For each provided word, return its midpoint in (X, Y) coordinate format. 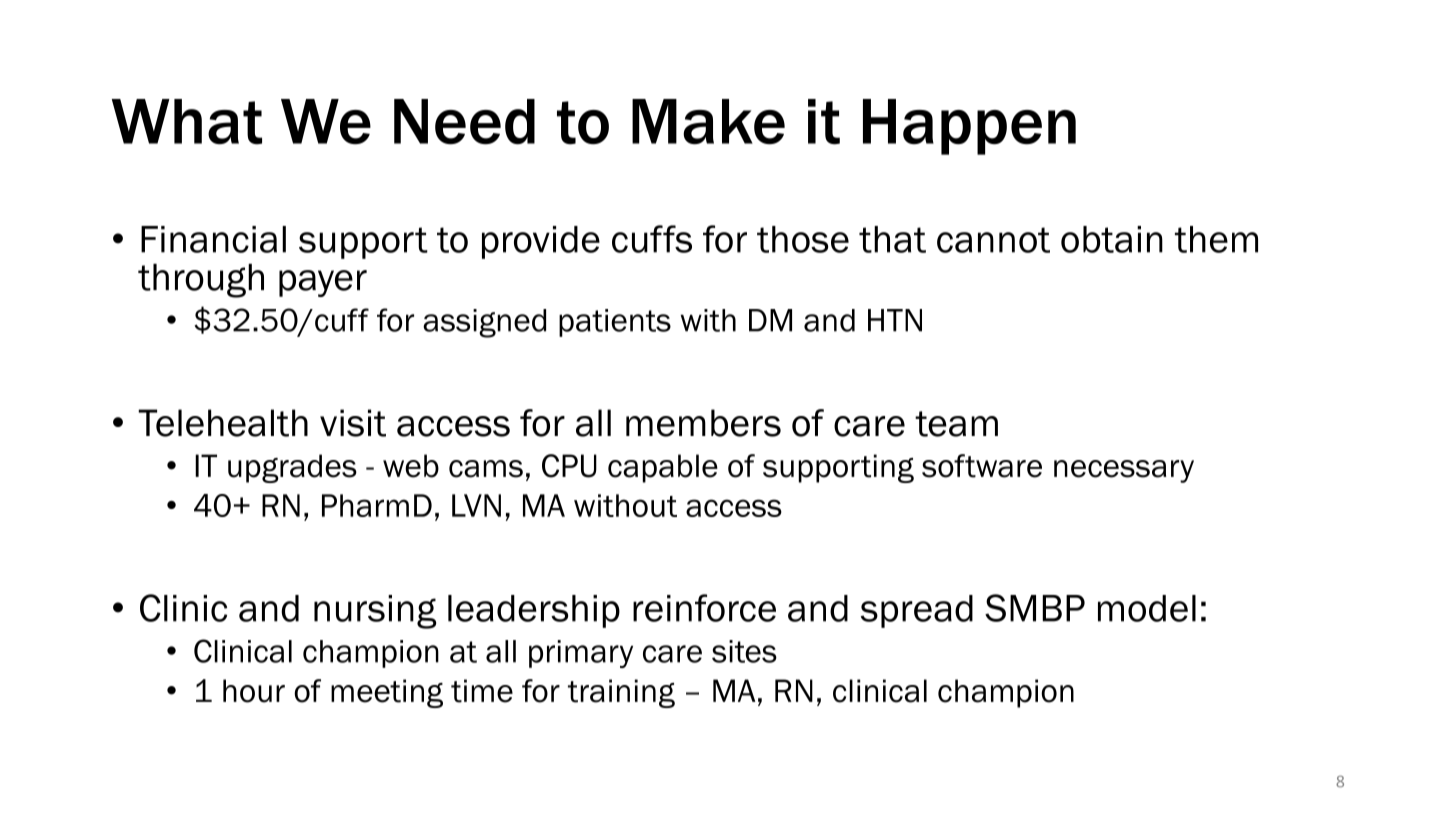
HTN (895, 320)
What (187, 122)
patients (615, 323)
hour (254, 691)
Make (708, 121)
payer (323, 283)
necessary (1124, 471)
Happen (969, 127)
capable (663, 468)
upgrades (292, 468)
